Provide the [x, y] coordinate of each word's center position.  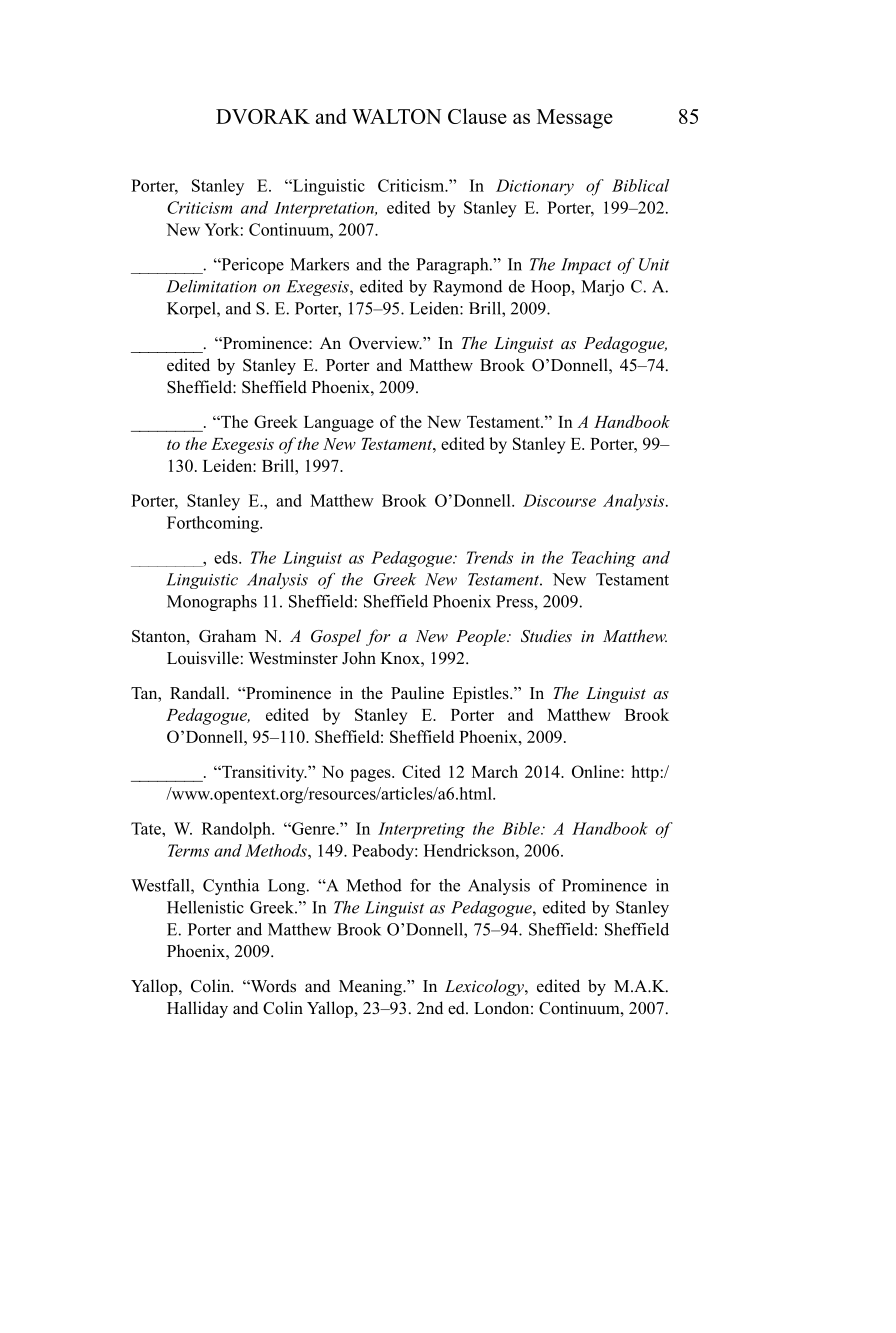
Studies [546, 636]
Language [339, 424]
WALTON [397, 116]
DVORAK [263, 116]
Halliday [197, 1009]
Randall [199, 693]
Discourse [559, 500]
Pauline [417, 693]
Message [575, 119]
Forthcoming [214, 524]
